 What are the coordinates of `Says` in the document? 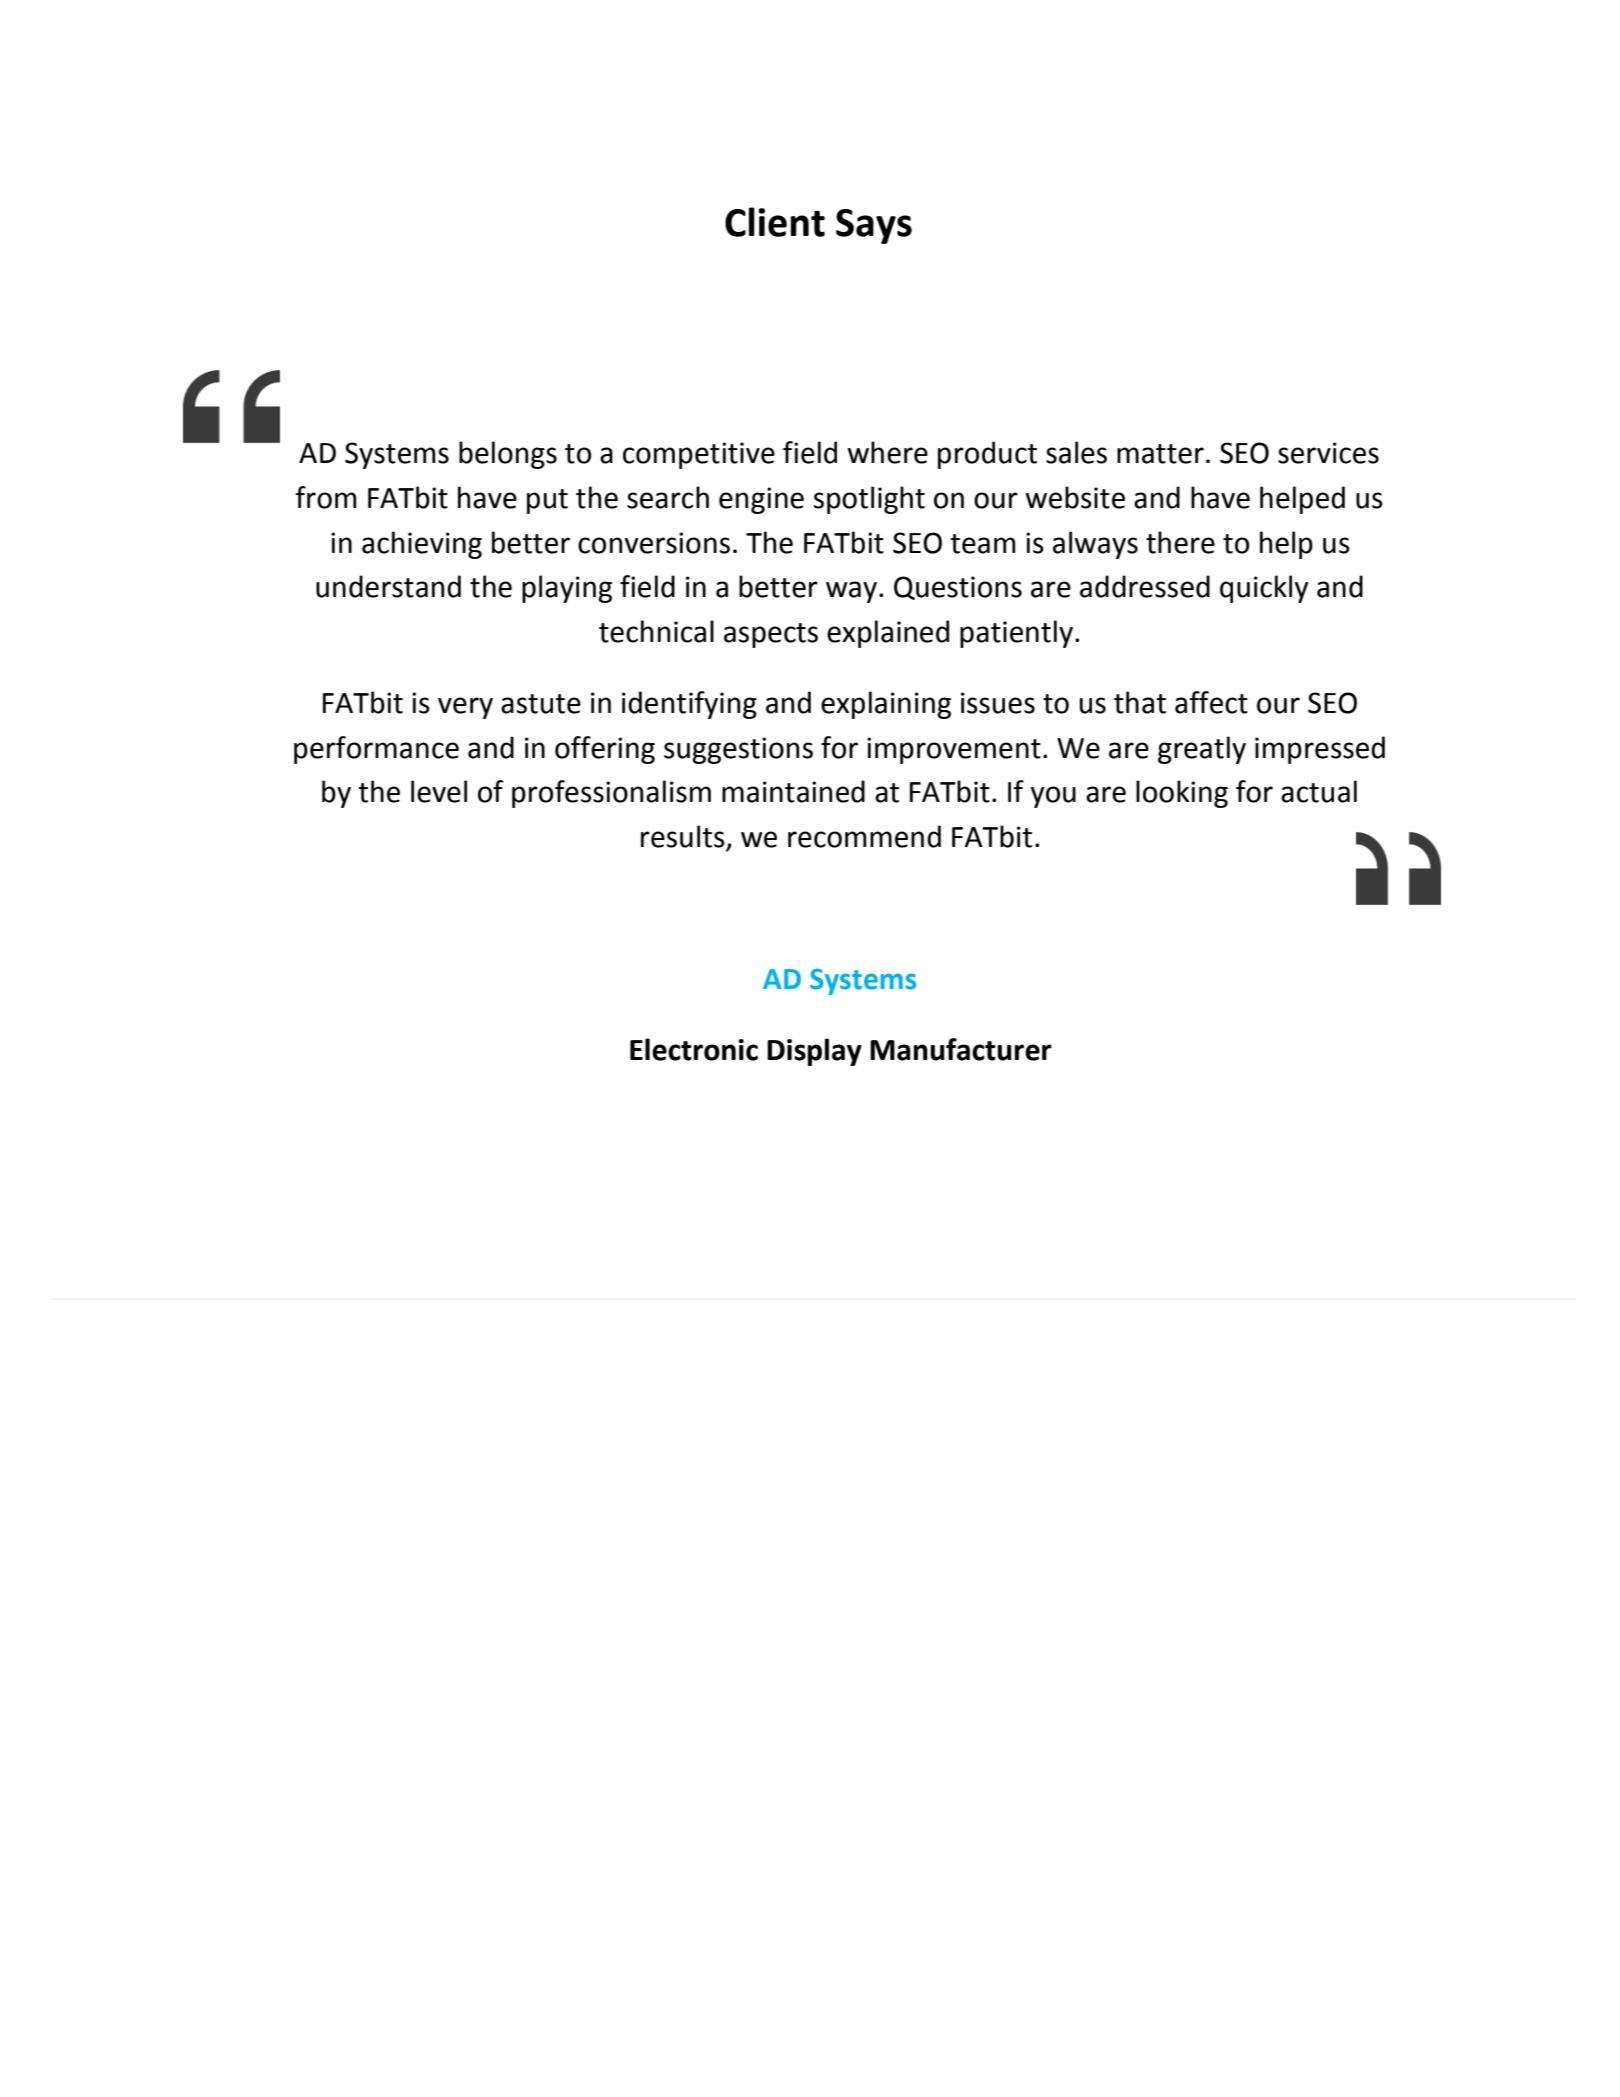 It's located at (874, 226).
